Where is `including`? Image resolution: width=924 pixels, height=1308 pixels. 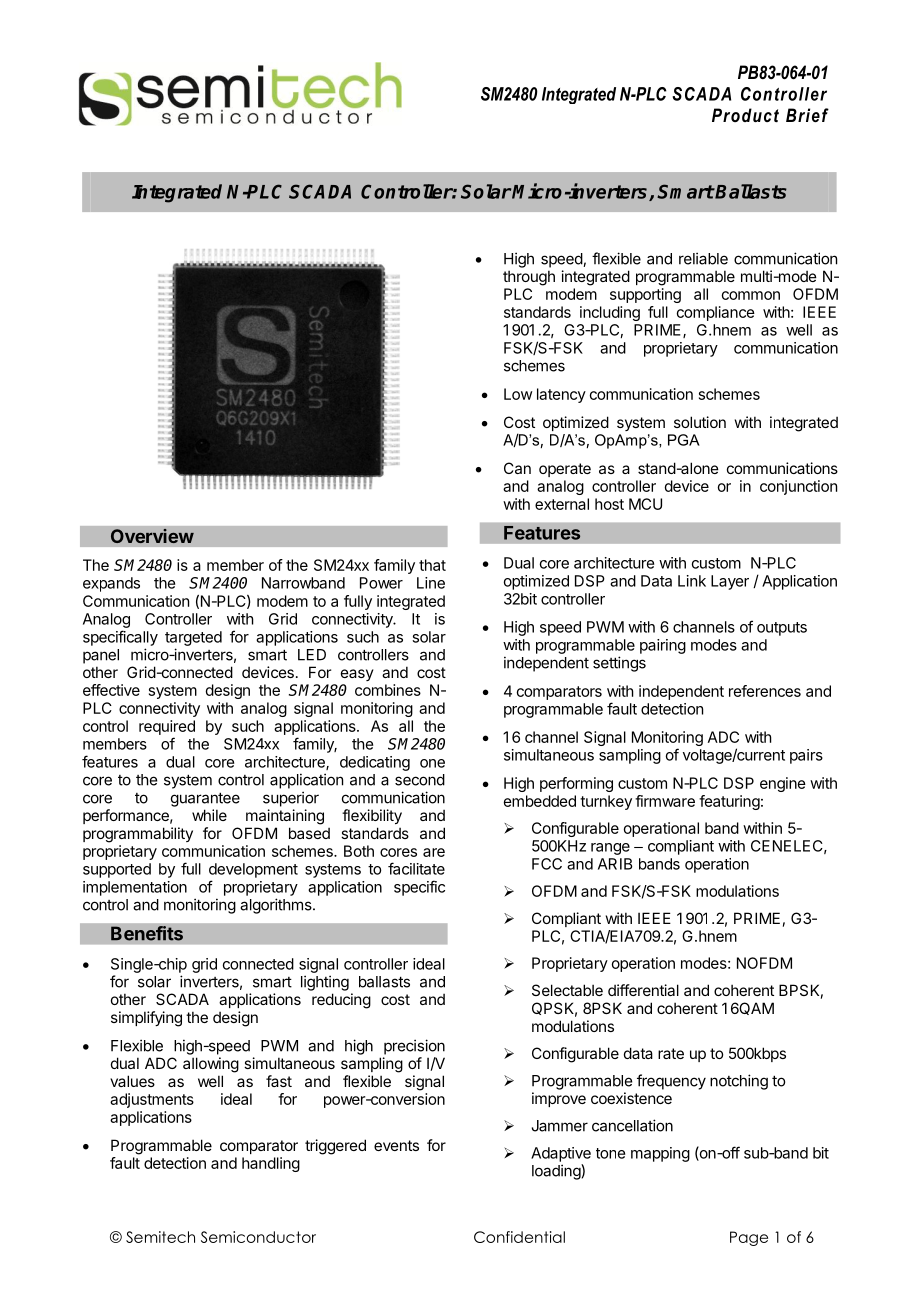 including is located at coordinates (610, 313).
